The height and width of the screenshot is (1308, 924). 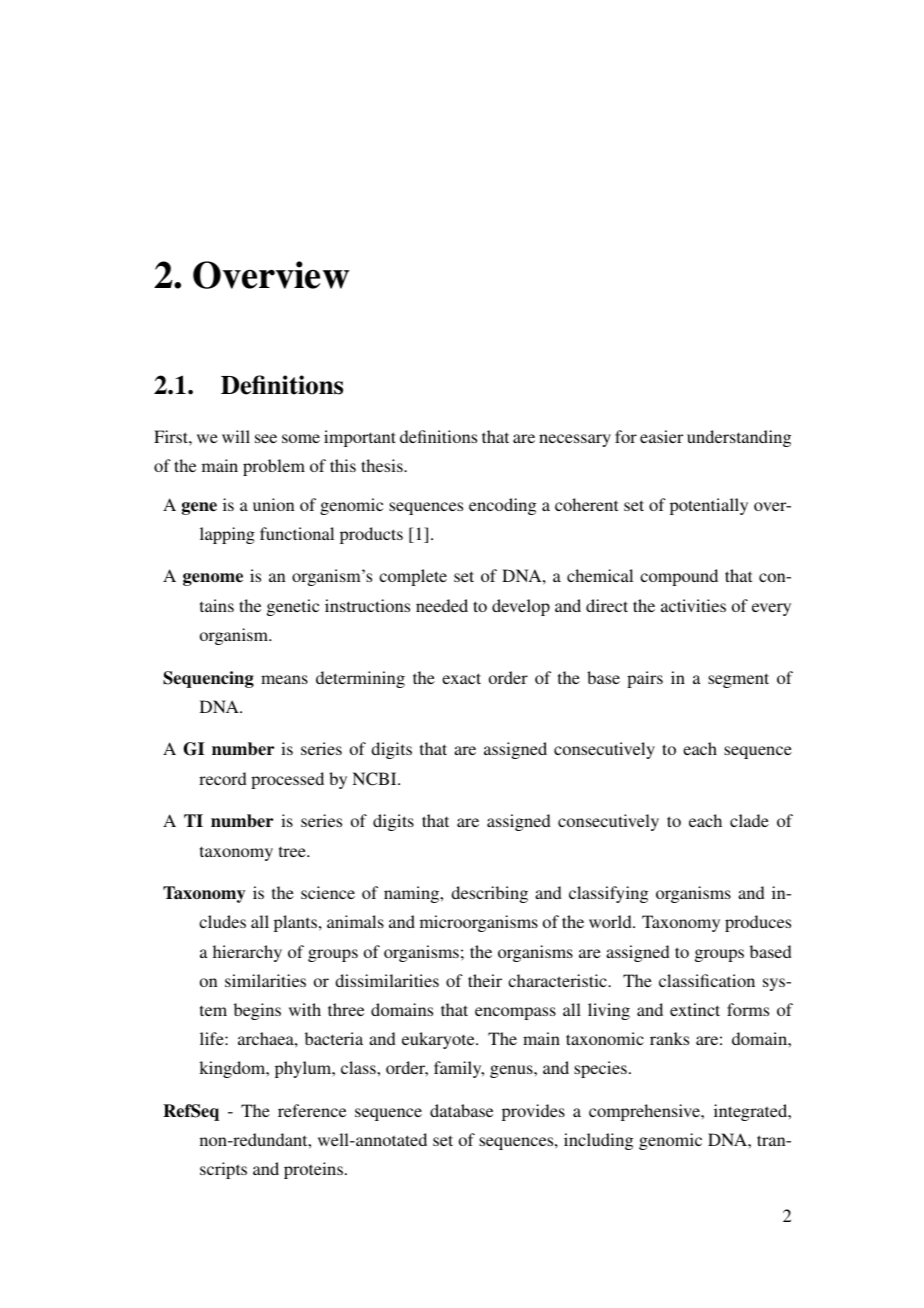 What do you see at coordinates (533, 1112) in the screenshot?
I see `provides` at bounding box center [533, 1112].
